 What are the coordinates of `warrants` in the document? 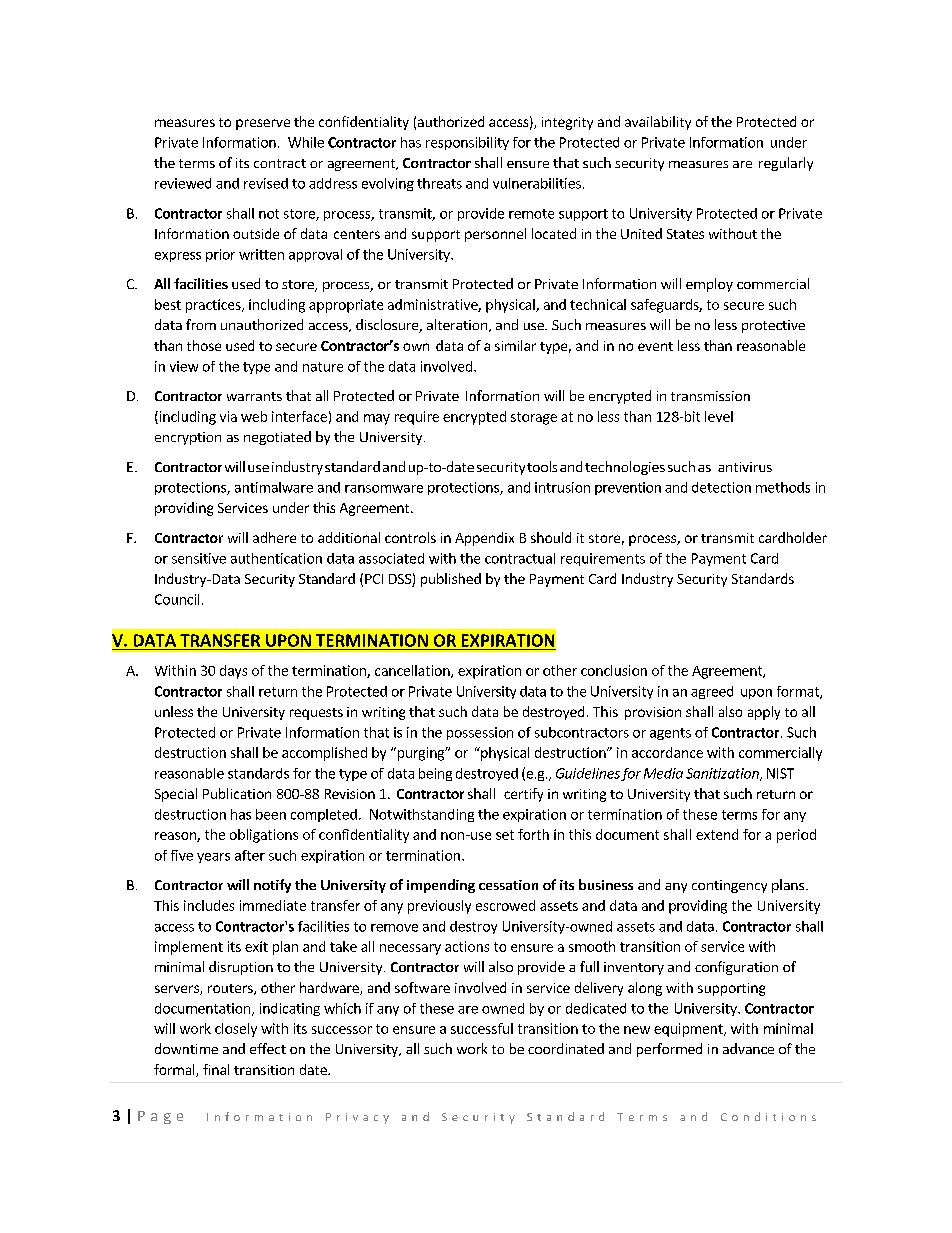 It's located at (254, 396).
